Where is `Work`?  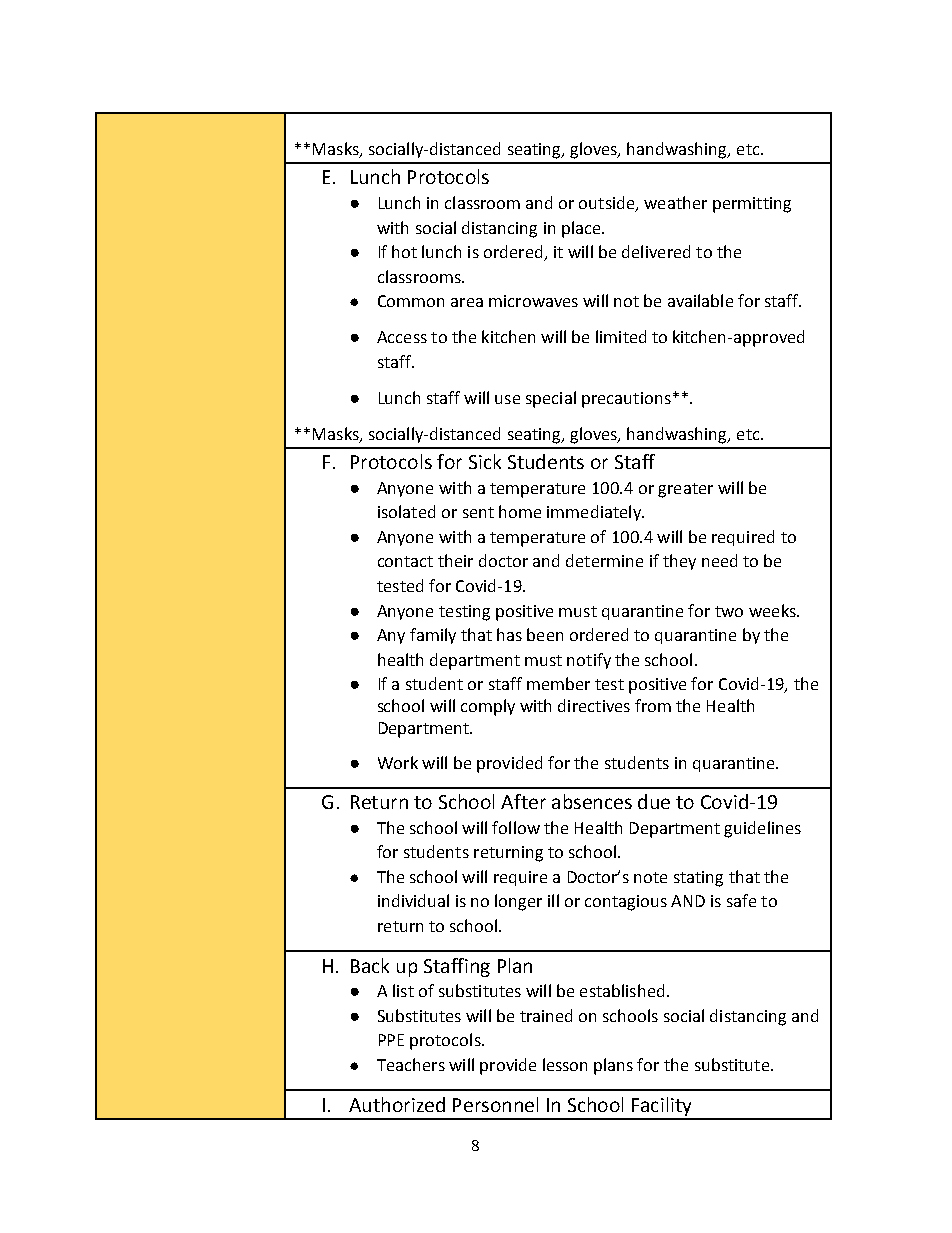 Work is located at coordinates (398, 762).
